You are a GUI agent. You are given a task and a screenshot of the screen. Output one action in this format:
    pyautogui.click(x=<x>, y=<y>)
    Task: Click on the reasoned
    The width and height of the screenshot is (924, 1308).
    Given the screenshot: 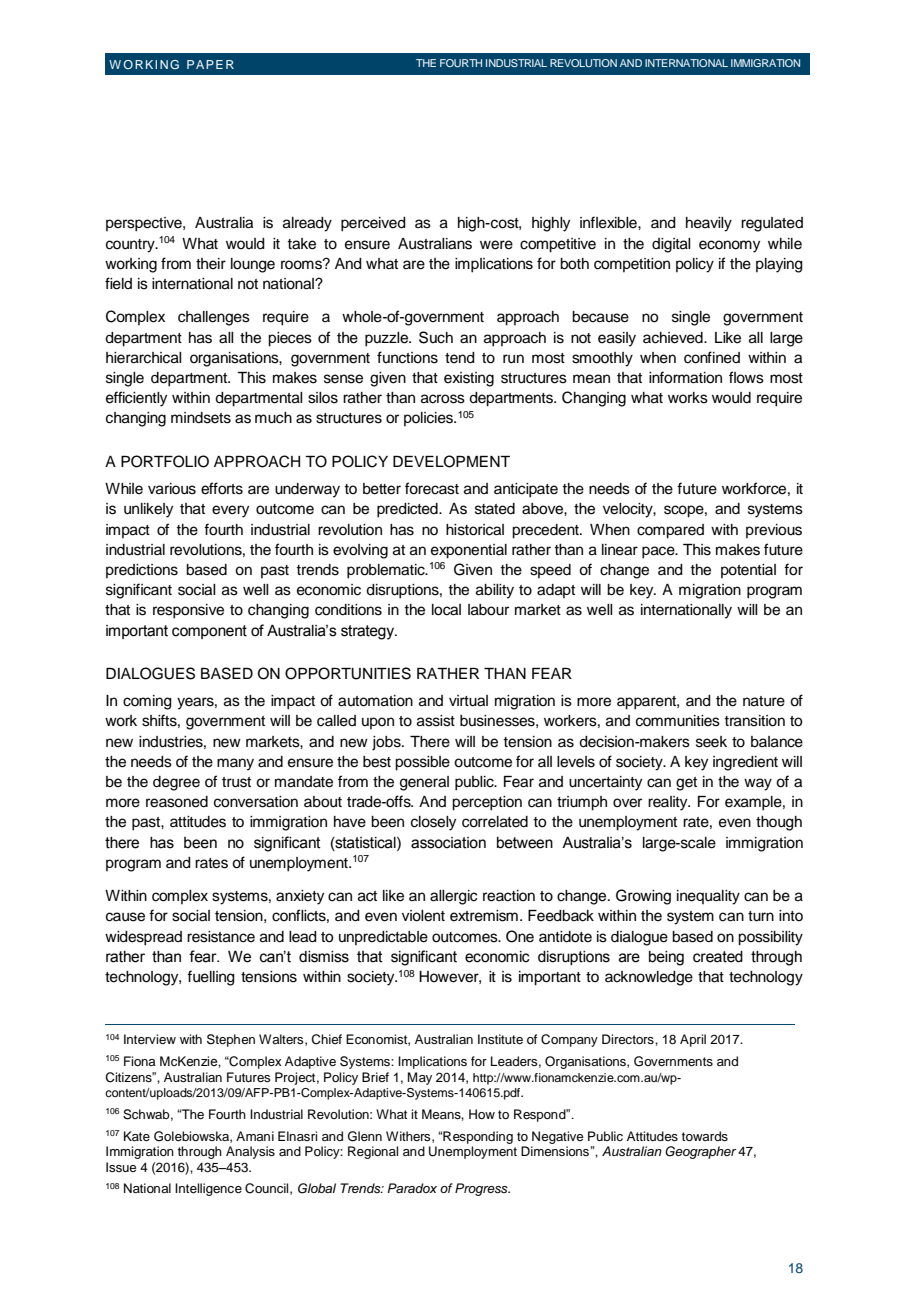 What is the action you would take?
    pyautogui.click(x=177, y=802)
